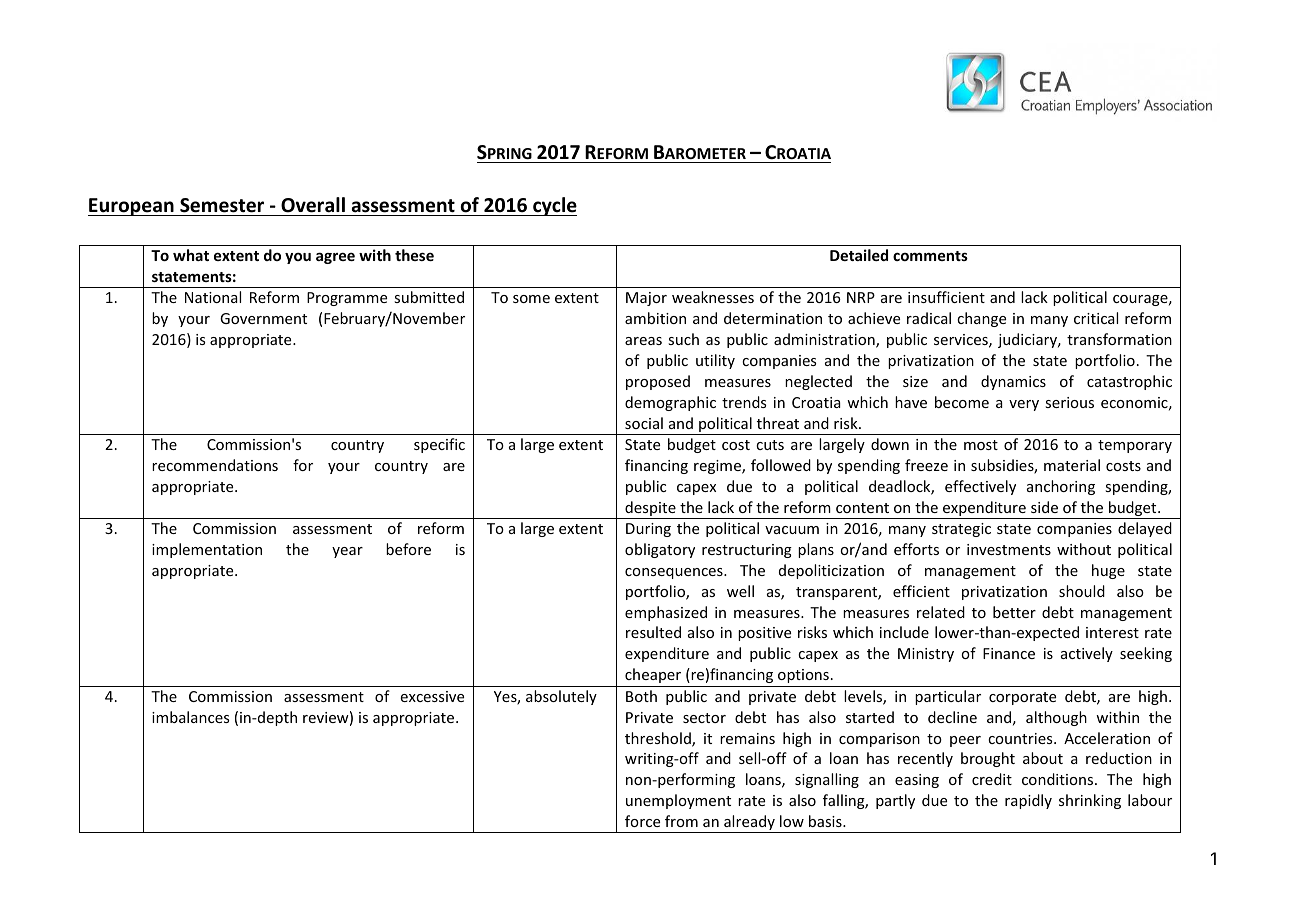 The width and height of the page is (1308, 924). I want to click on consequences, so click(675, 573).
